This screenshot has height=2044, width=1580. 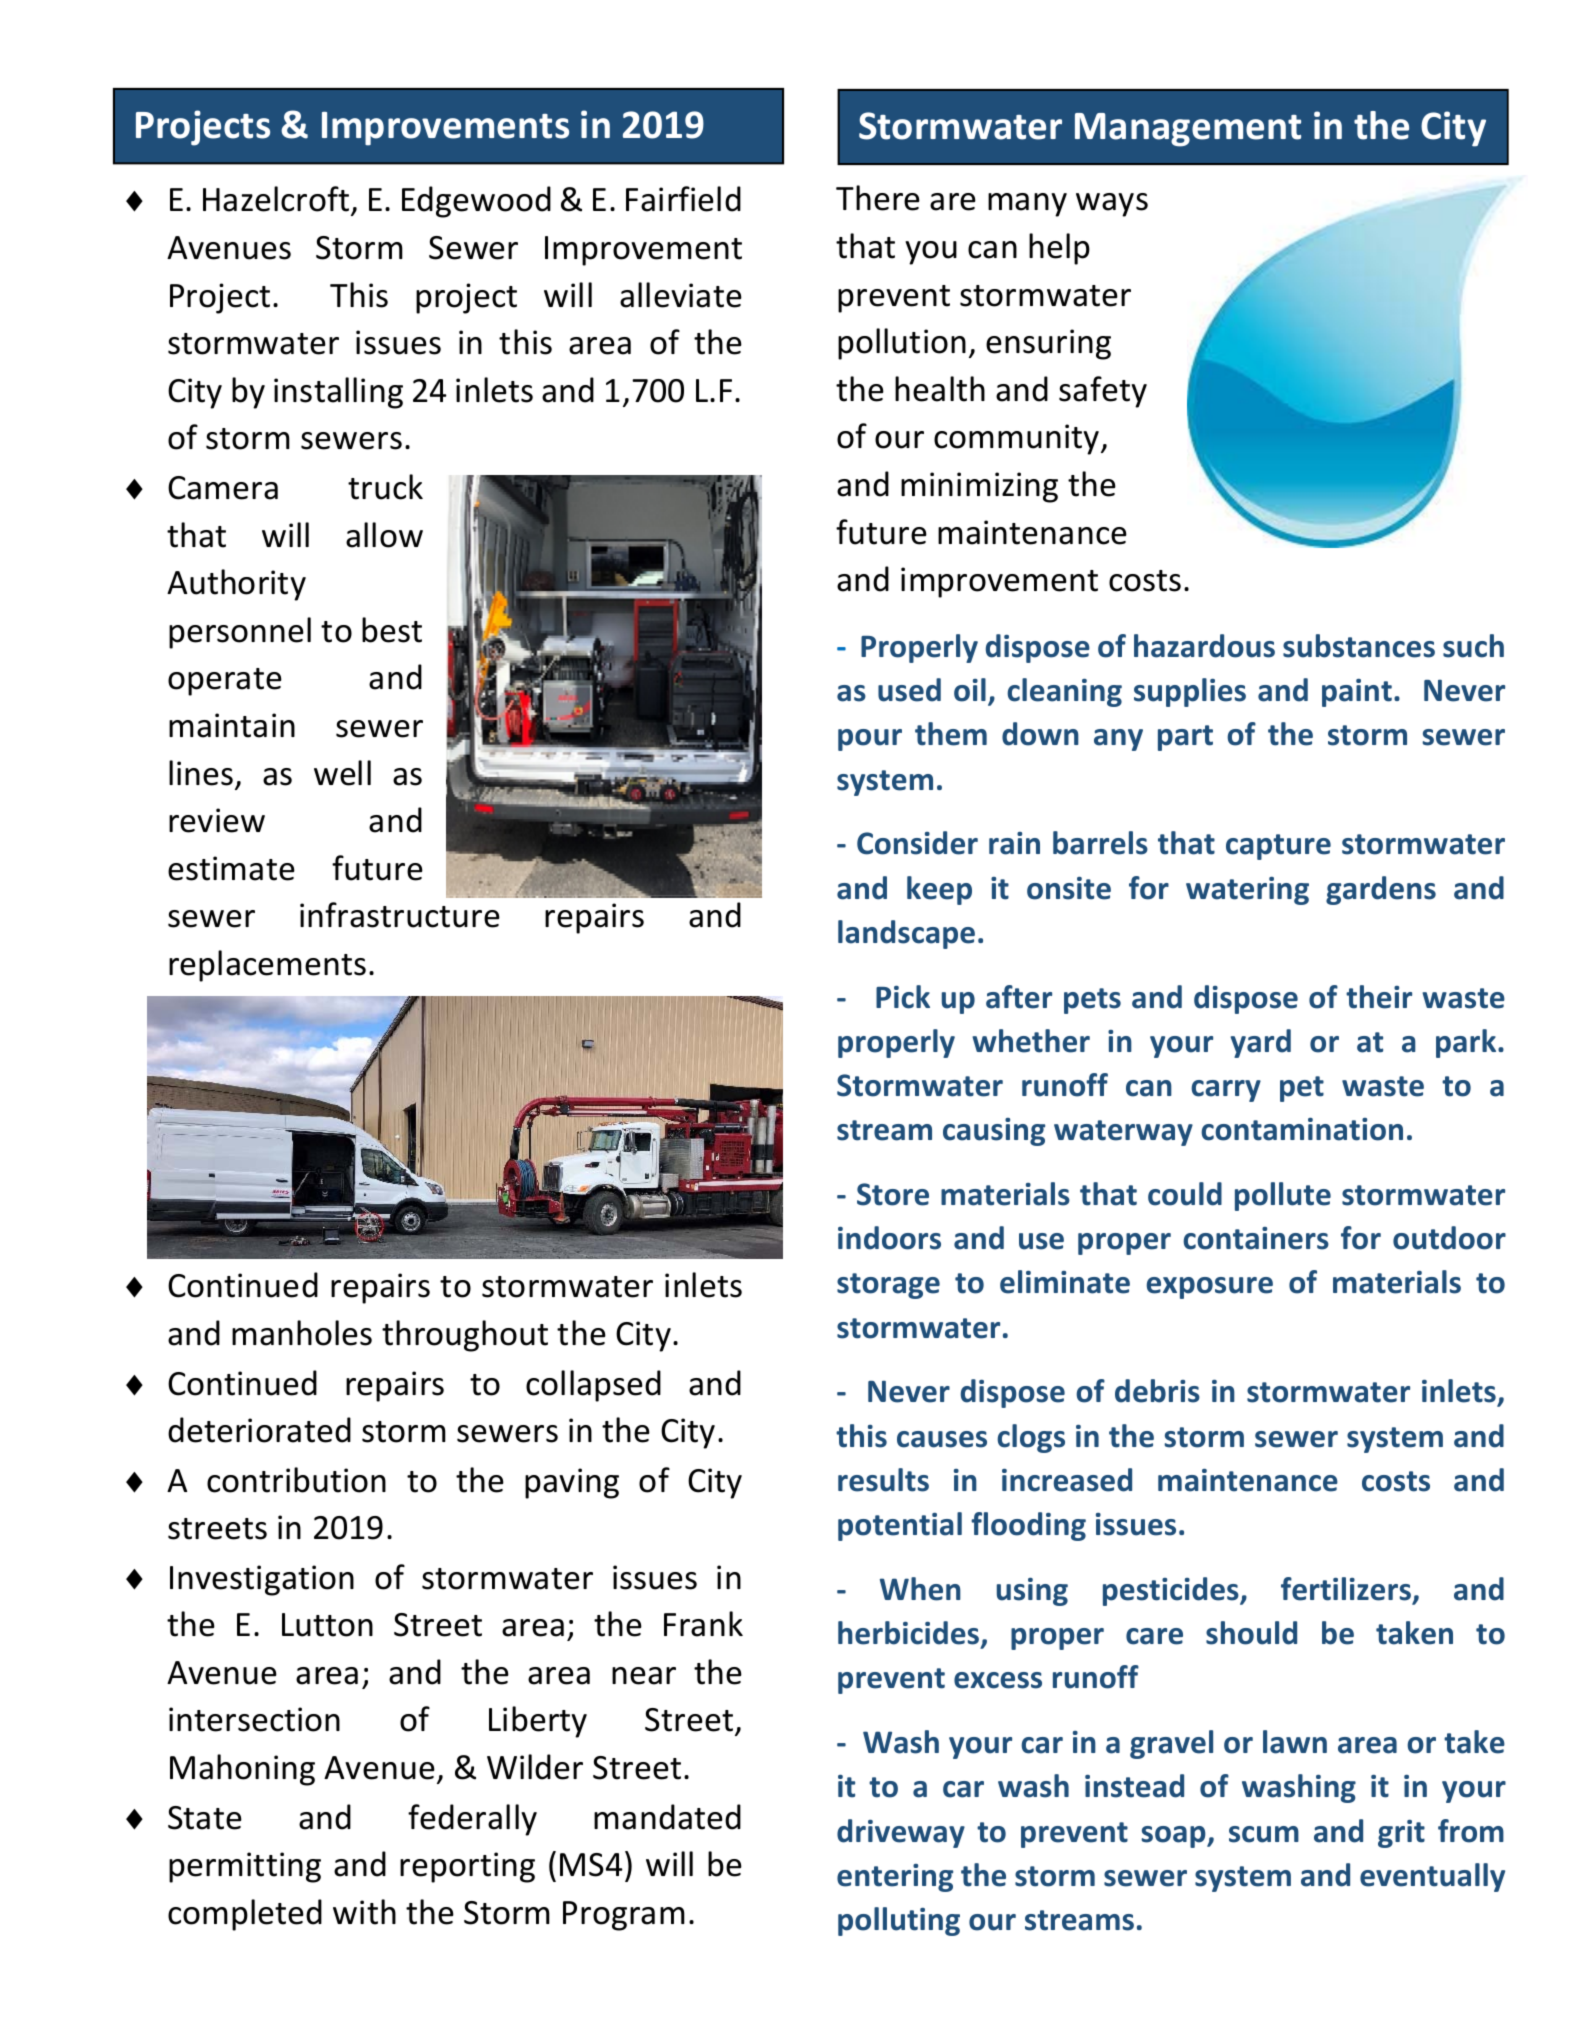 What do you see at coordinates (364, 1912) in the screenshot?
I see `with` at bounding box center [364, 1912].
